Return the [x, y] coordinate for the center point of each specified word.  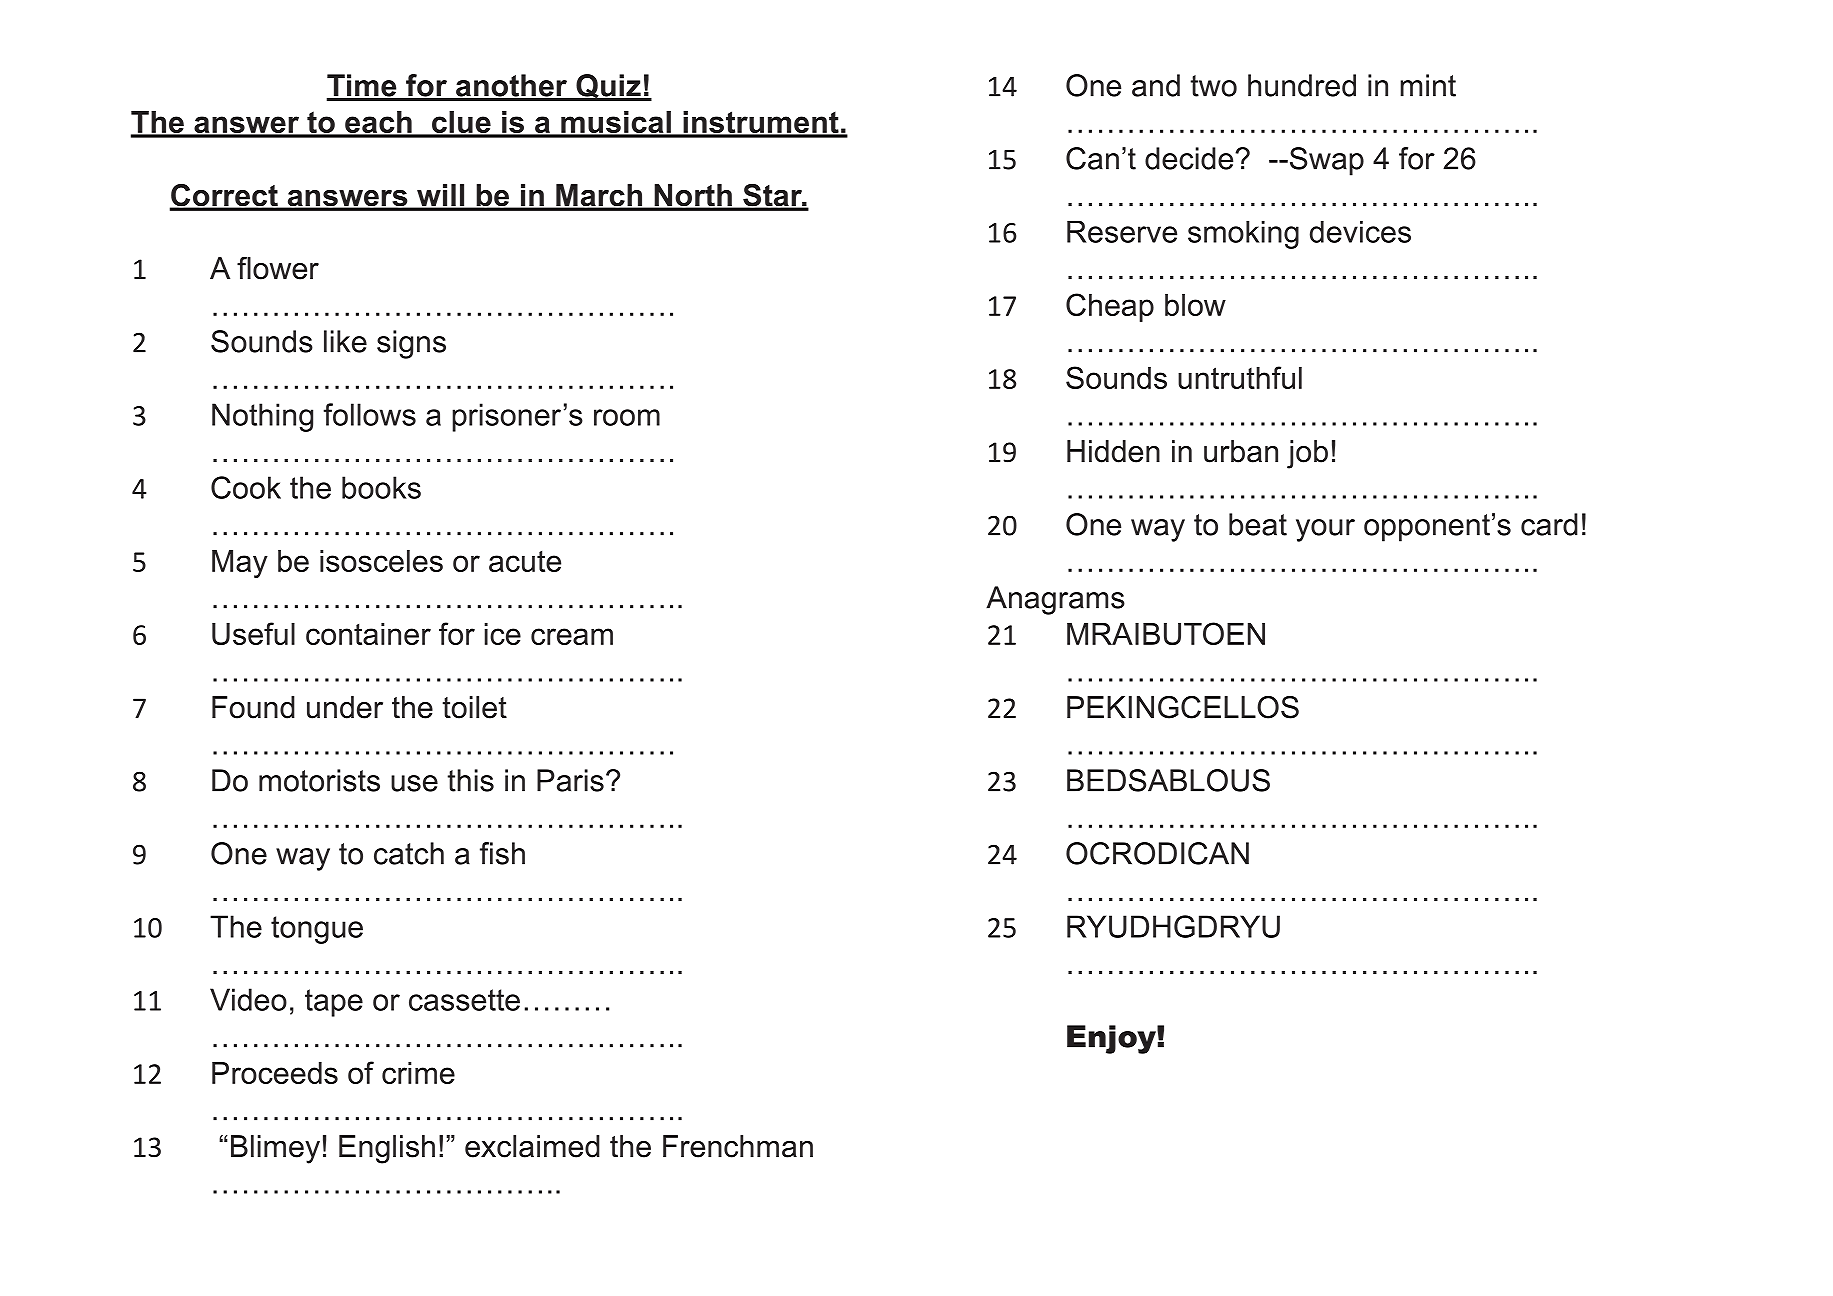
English [387, 1149]
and [1156, 85]
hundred [1302, 85]
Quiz [608, 87]
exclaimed [532, 1146]
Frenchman [738, 1146]
